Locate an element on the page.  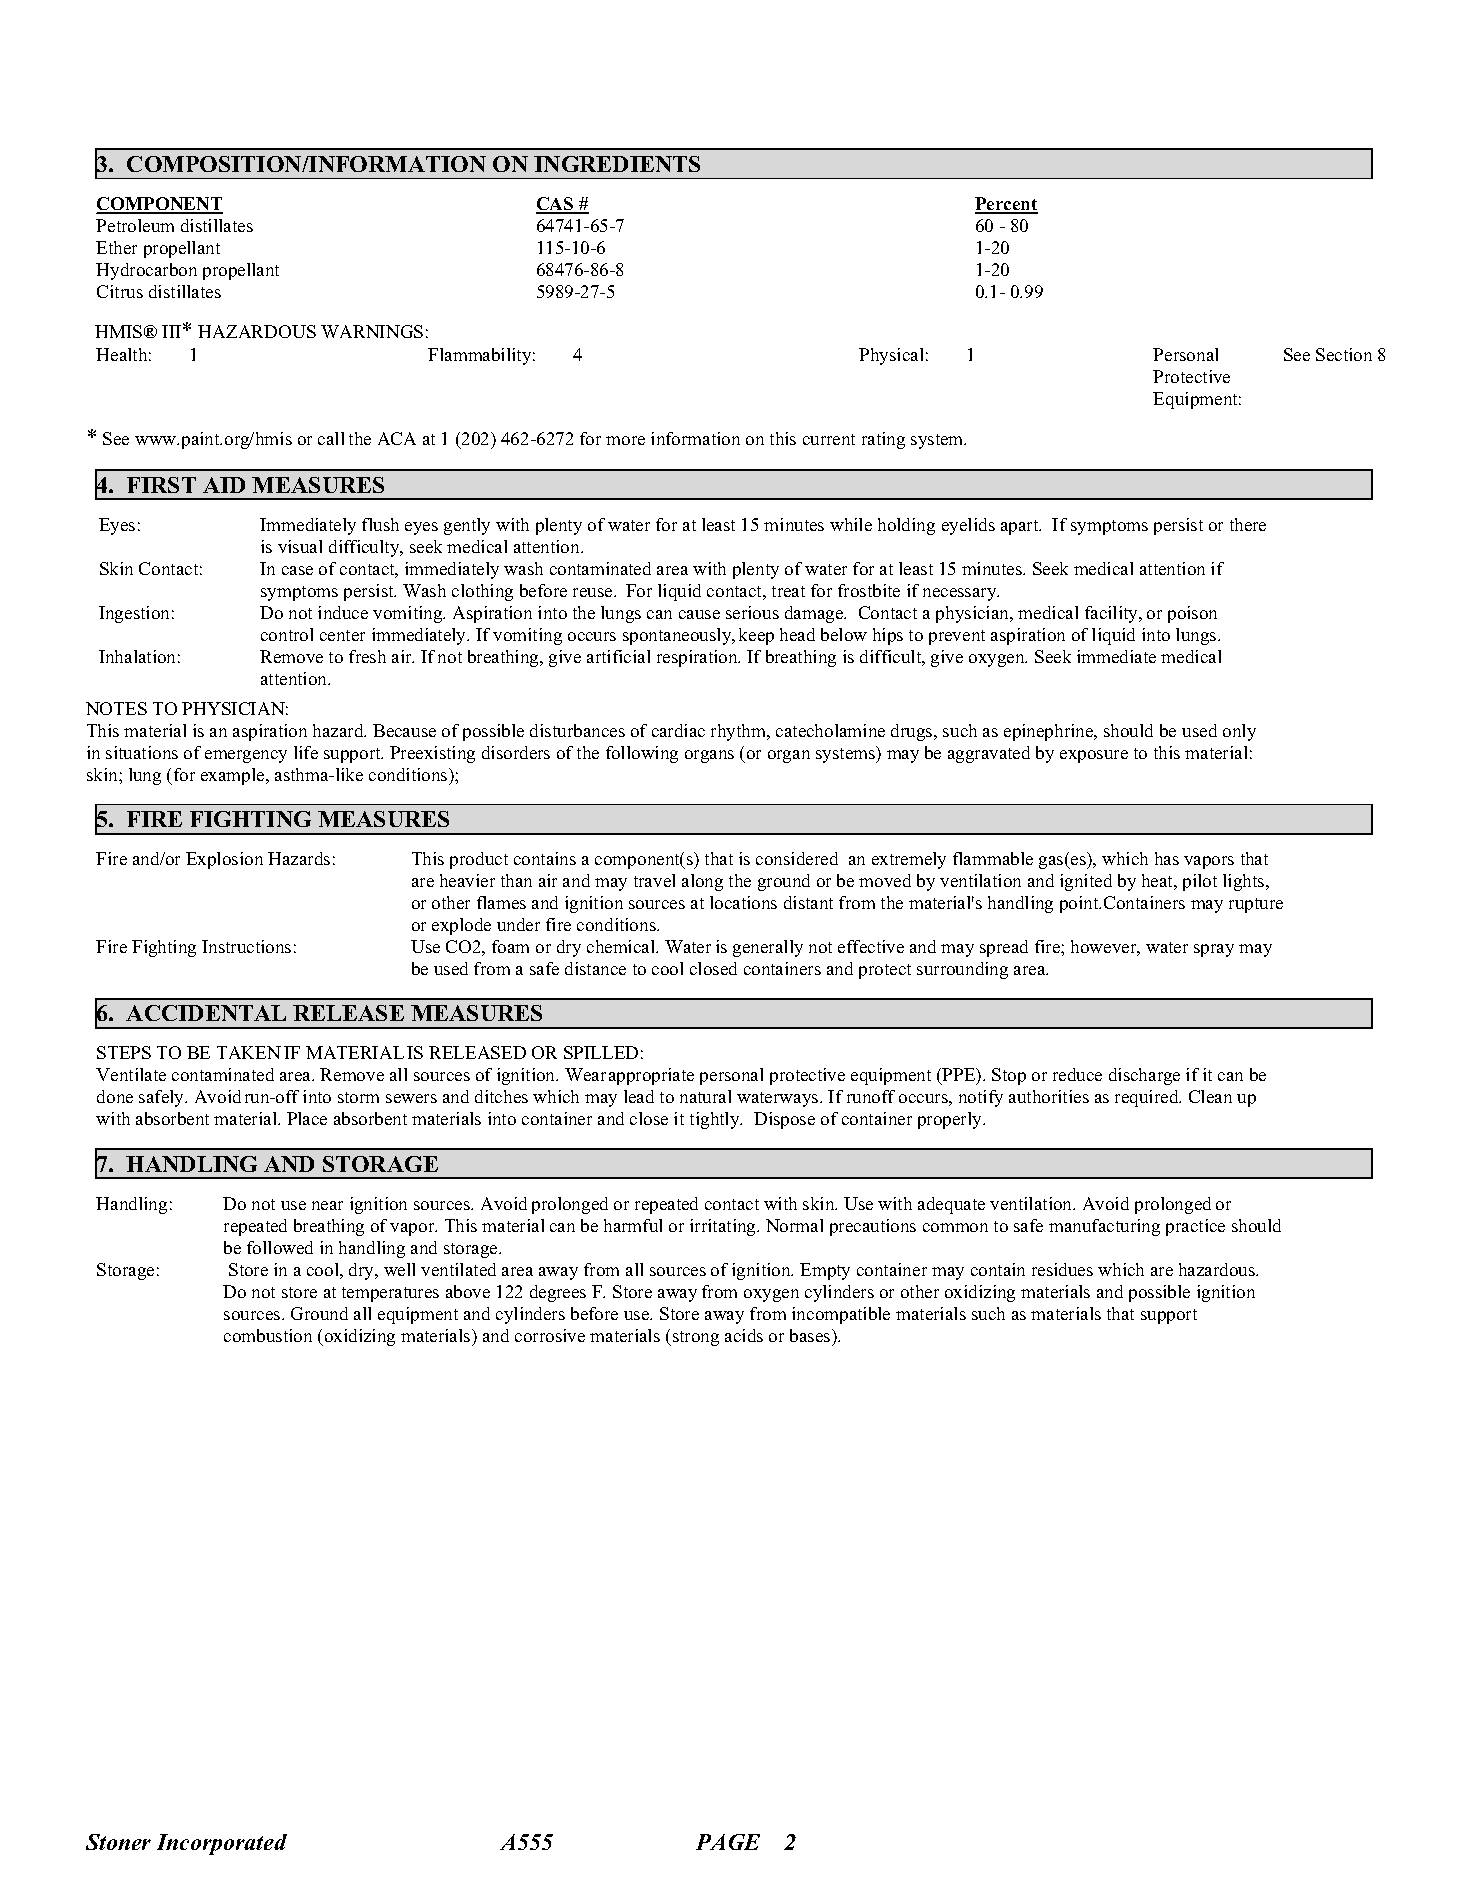
residues is located at coordinates (1062, 1269).
